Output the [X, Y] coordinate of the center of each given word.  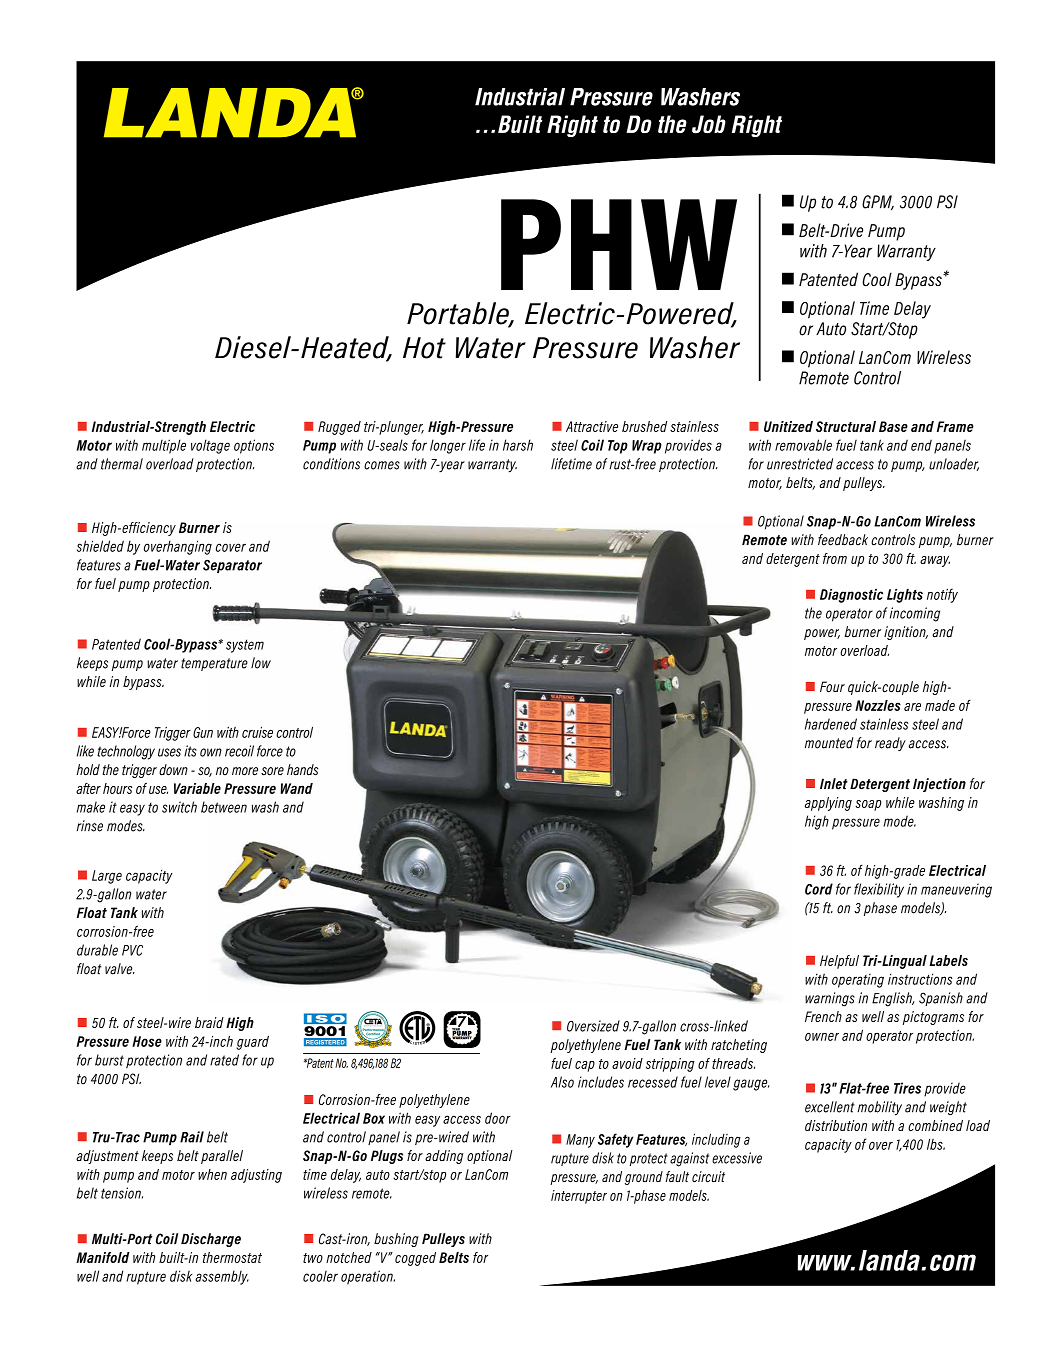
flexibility [879, 890]
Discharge [211, 1240]
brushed [644, 426]
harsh [518, 445]
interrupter [579, 1197]
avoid [627, 1063]
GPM [878, 203]
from [835, 558]
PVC [132, 950]
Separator [232, 566]
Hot [424, 348]
